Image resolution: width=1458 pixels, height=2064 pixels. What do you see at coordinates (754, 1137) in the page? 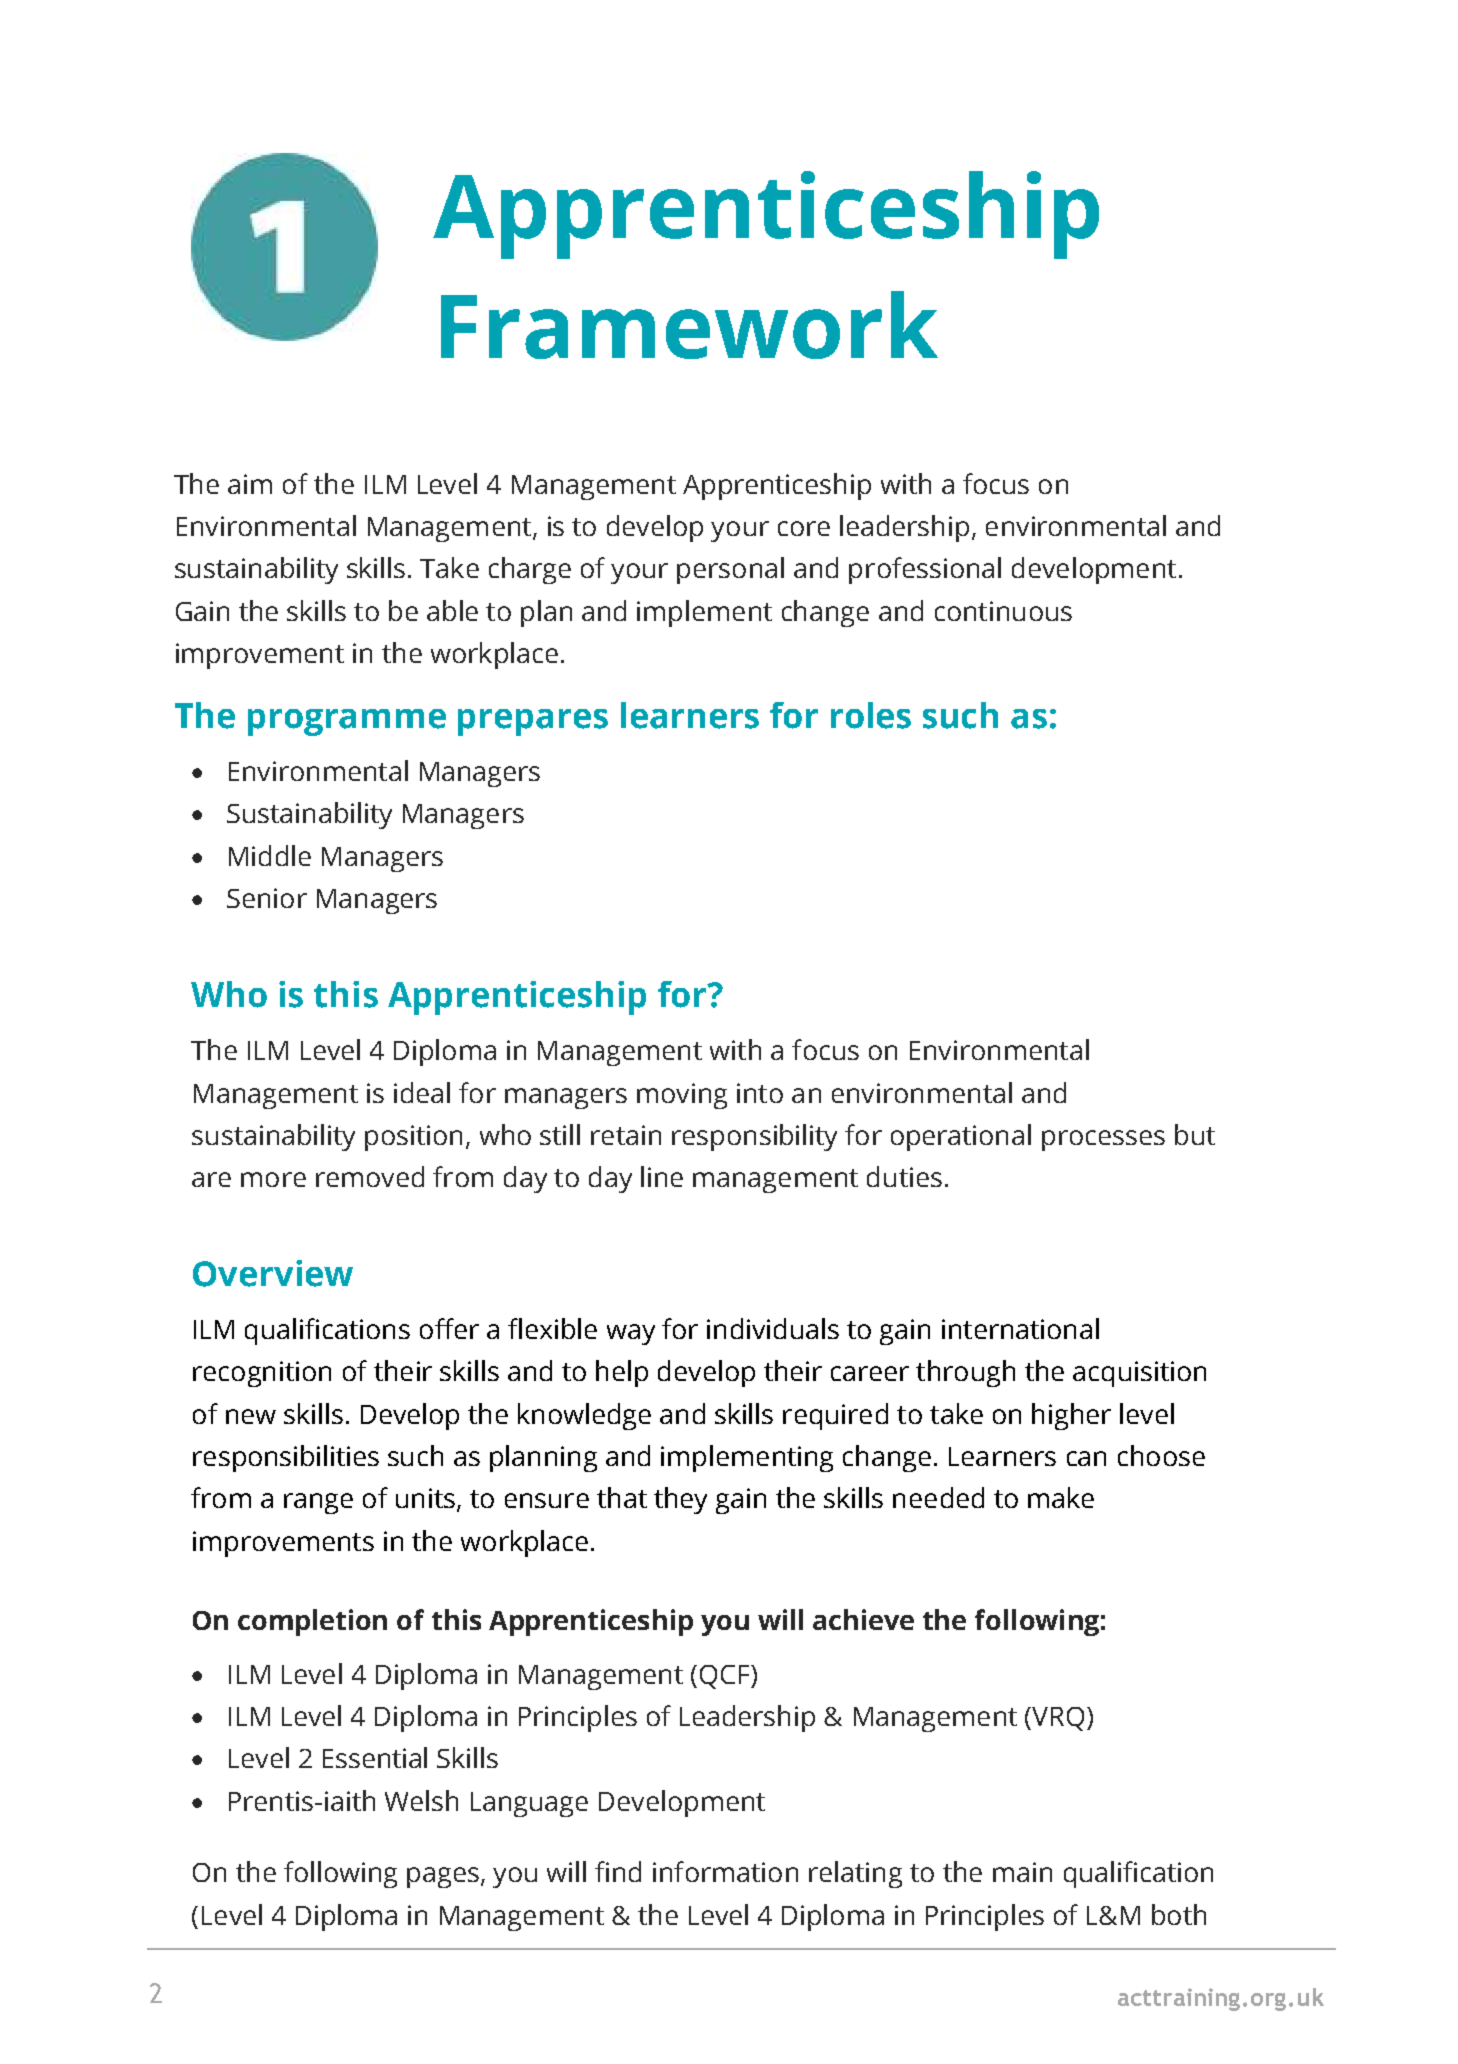
I see `responsibility` at bounding box center [754, 1137].
